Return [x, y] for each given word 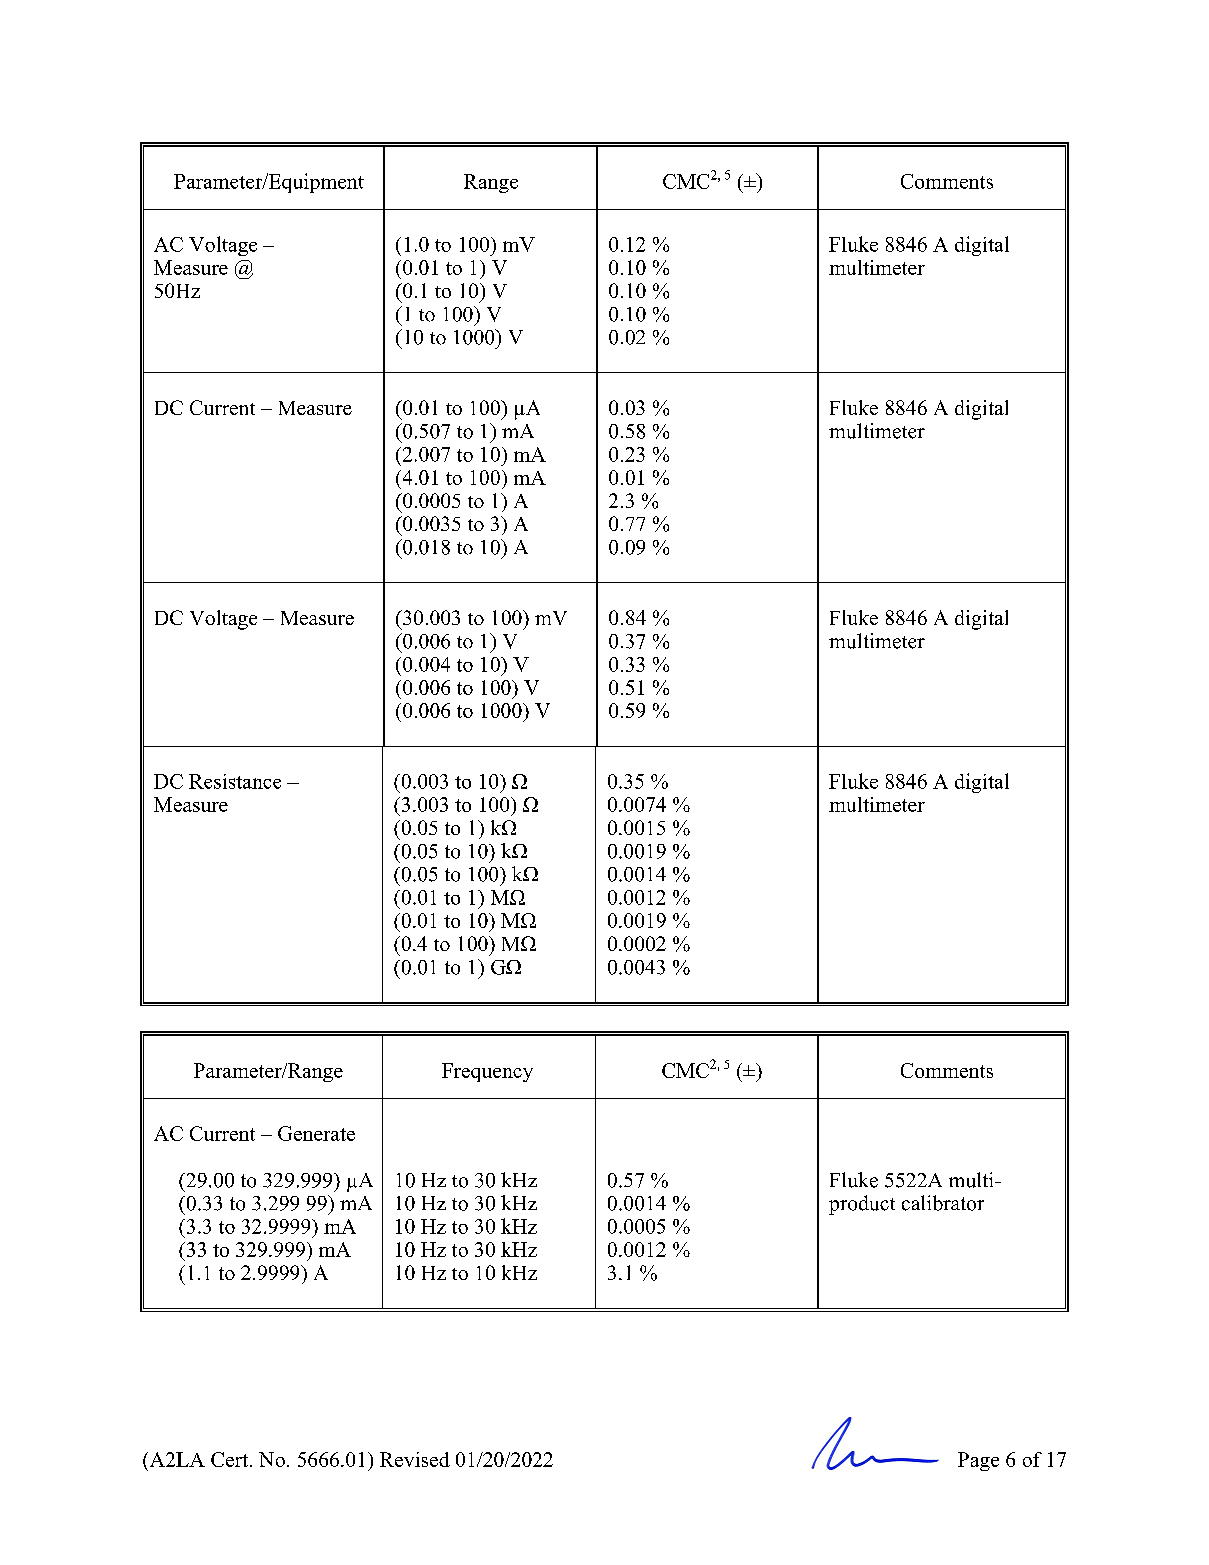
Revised [415, 1459]
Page [978, 1461]
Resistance [235, 781]
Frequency [487, 1072]
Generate [316, 1133]
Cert [229, 1459]
